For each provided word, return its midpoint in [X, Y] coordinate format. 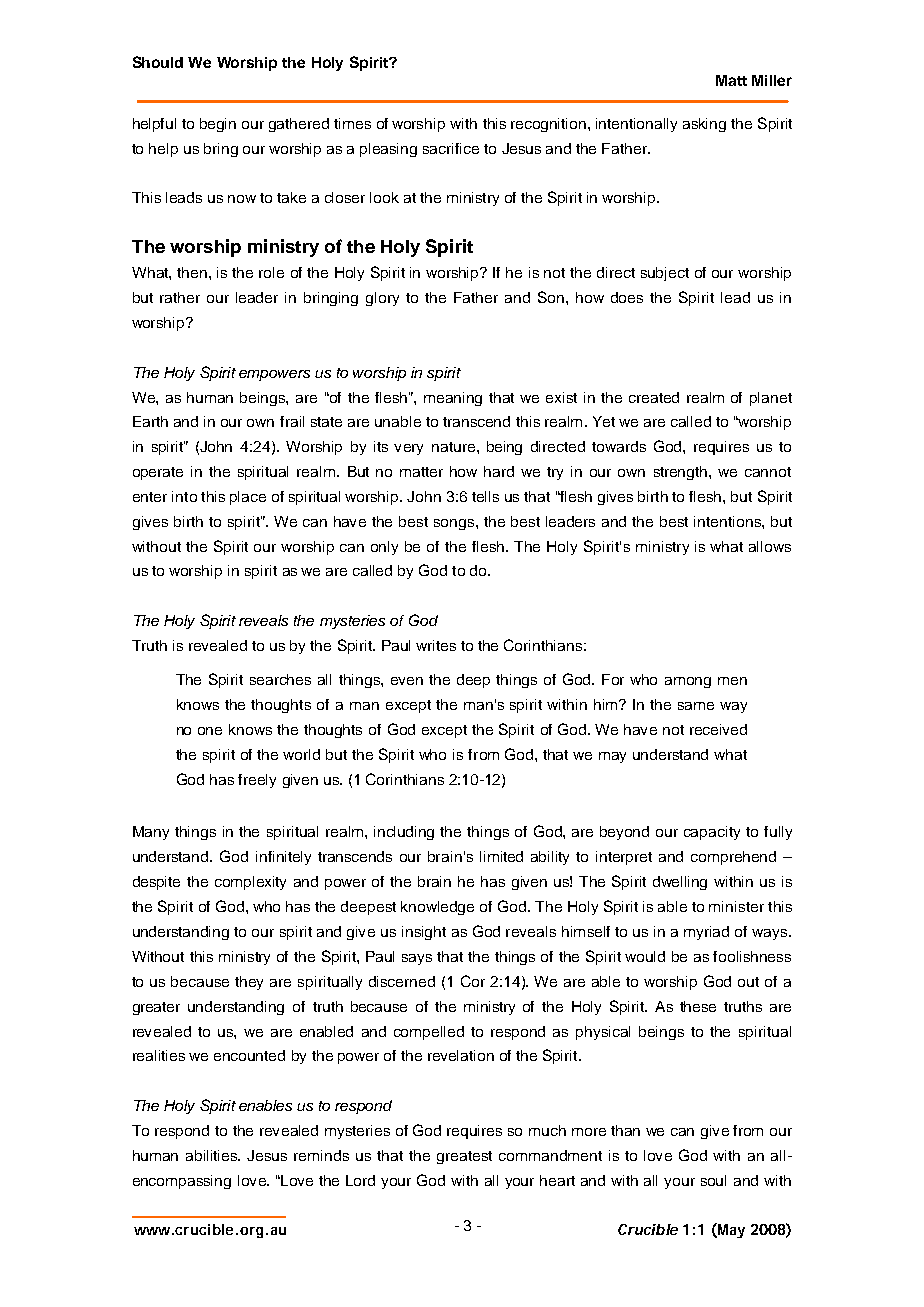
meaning [453, 399]
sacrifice [451, 148]
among [688, 682]
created [654, 397]
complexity [250, 883]
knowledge [437, 908]
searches [280, 679]
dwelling [680, 883]
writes [436, 645]
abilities [213, 1155]
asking [704, 125]
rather [180, 297]
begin [218, 125]
